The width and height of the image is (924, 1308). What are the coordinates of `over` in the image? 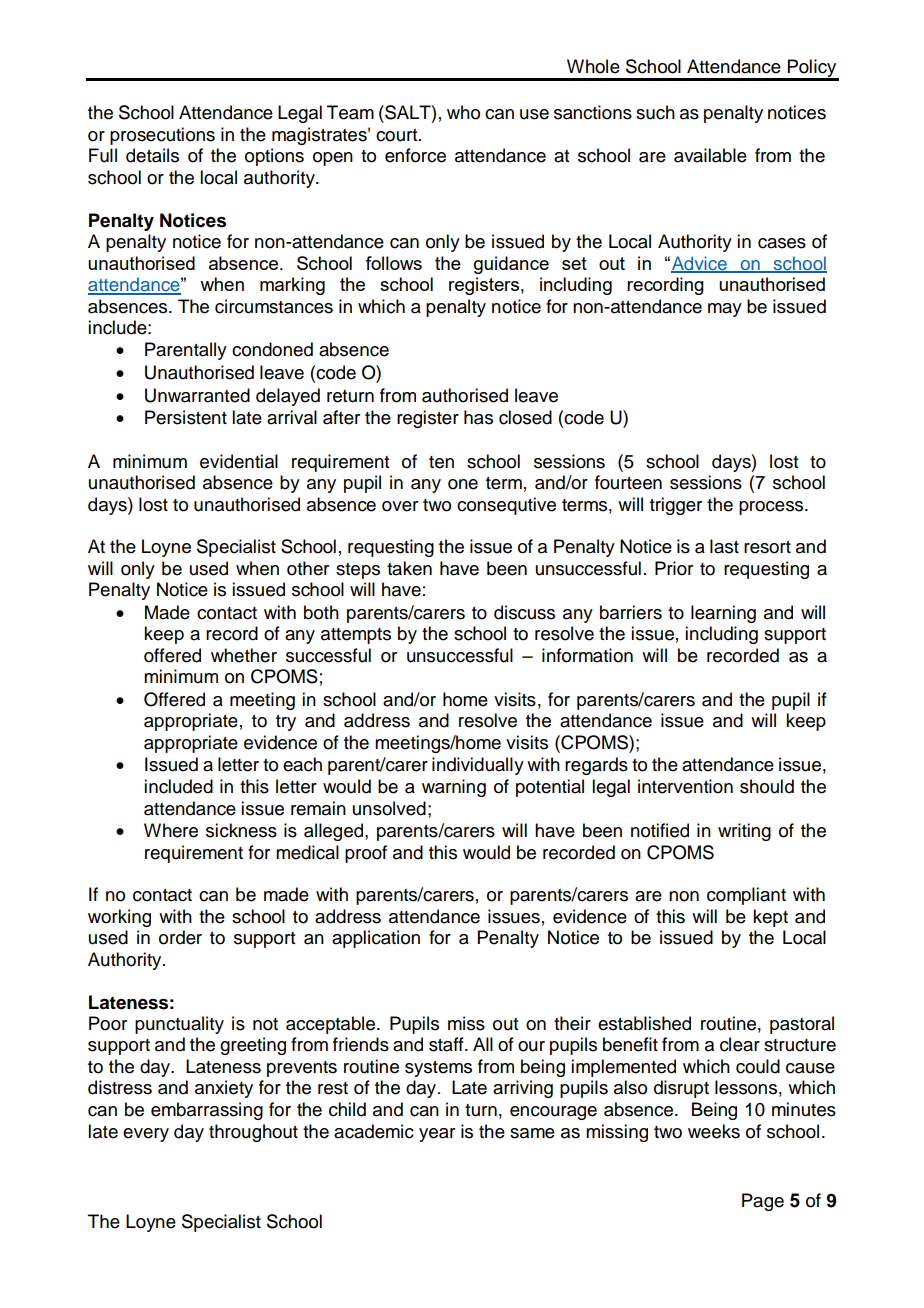 It's located at (400, 506).
